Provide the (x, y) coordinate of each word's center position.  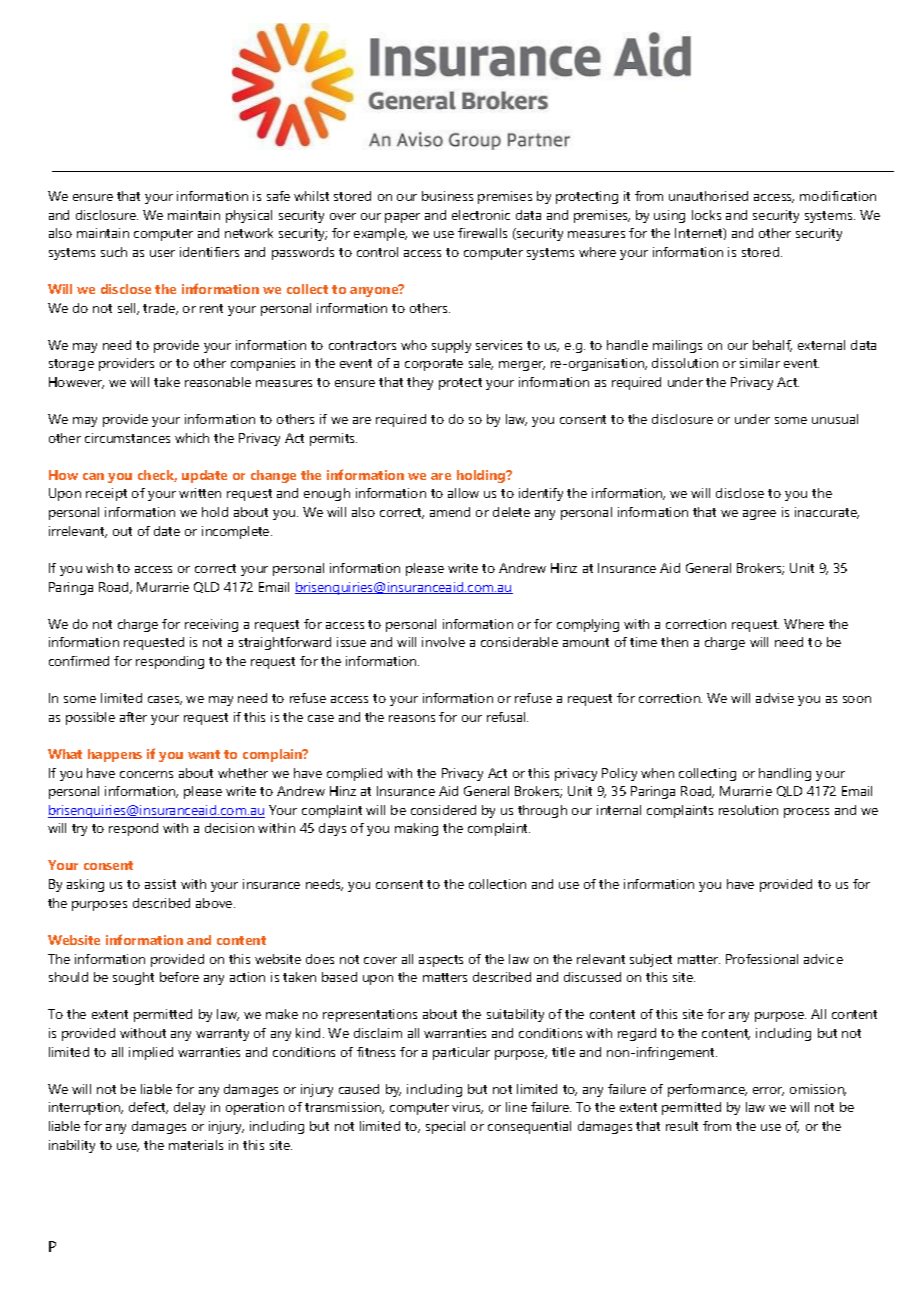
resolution (748, 810)
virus (467, 1108)
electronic (481, 215)
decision (229, 828)
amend (450, 512)
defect (148, 1108)
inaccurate (827, 513)
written (200, 493)
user (162, 253)
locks (706, 215)
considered (443, 810)
